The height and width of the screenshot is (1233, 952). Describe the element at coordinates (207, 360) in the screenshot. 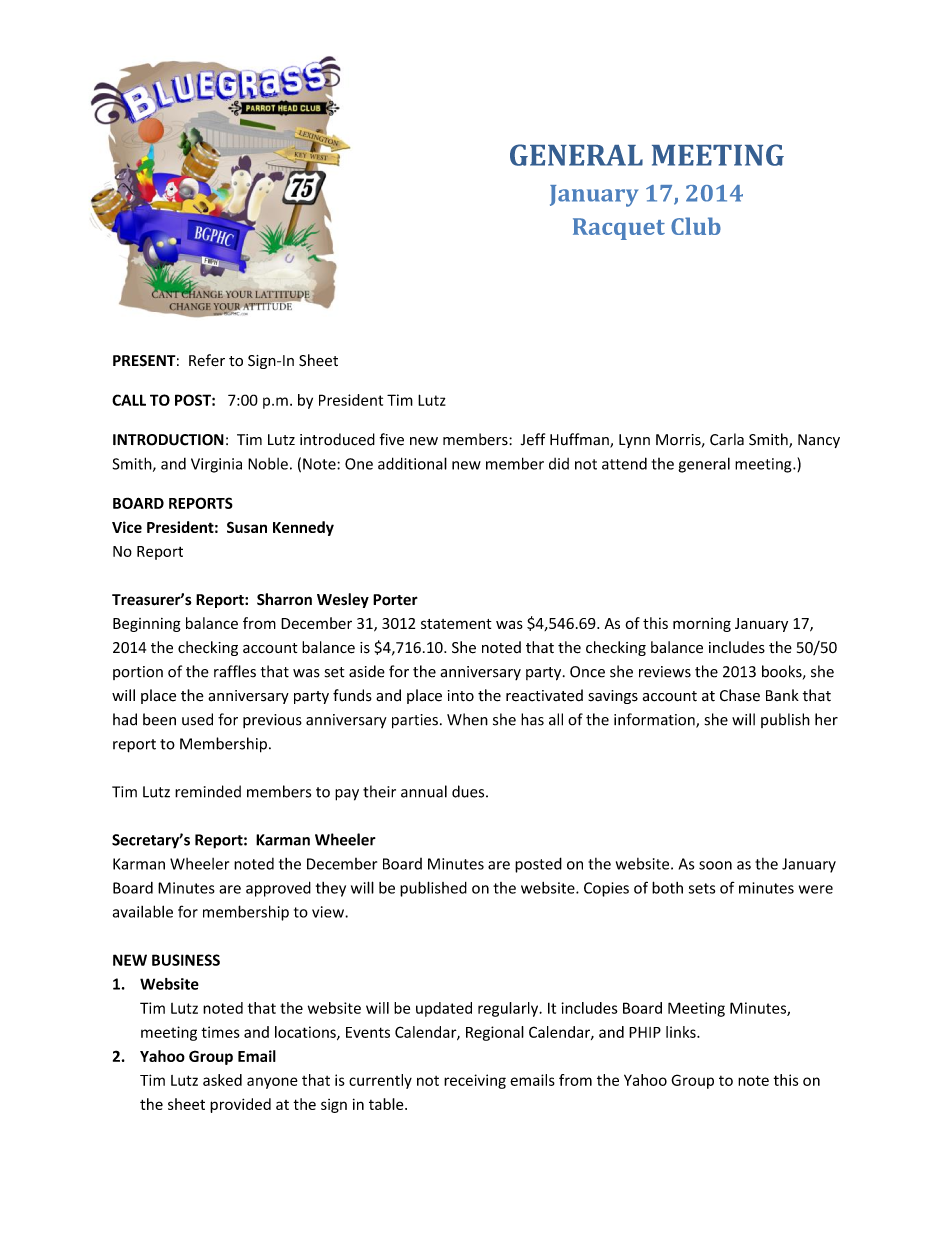

I see `Refer` at that location.
